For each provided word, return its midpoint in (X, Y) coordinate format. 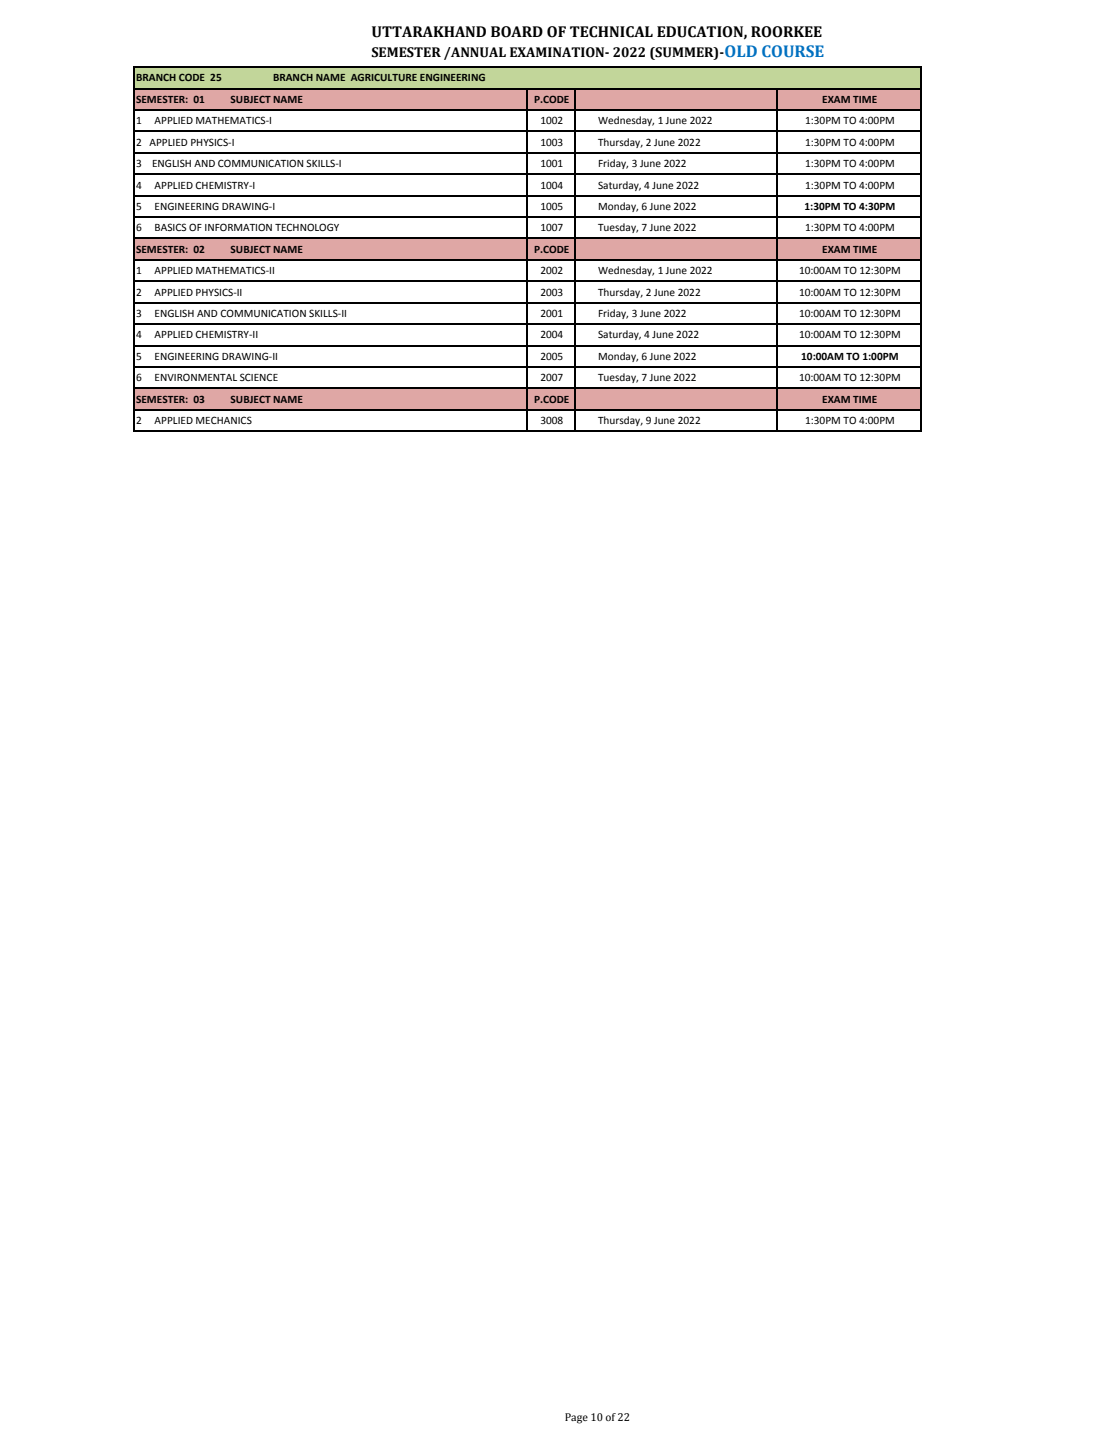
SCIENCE (259, 377)
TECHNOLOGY (307, 227)
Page (576, 1418)
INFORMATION (238, 227)
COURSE (793, 51)
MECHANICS (224, 420)
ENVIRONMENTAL (196, 377)
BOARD (517, 32)
